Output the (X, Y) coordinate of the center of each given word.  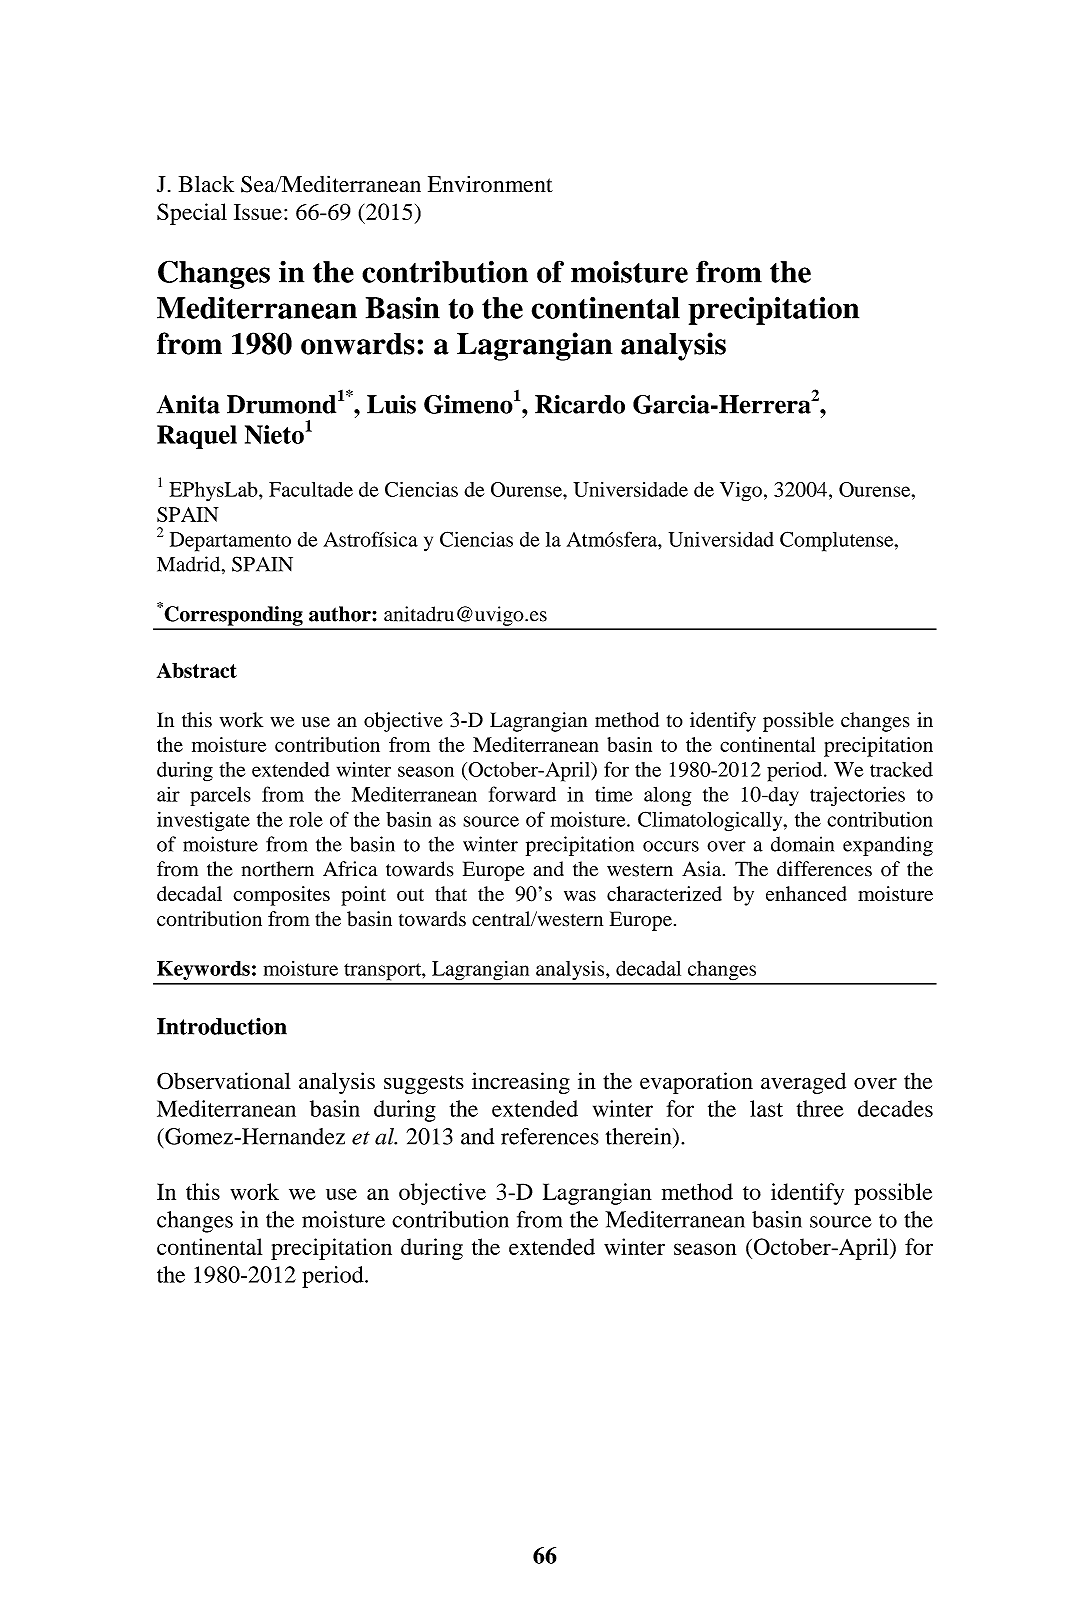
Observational (224, 1081)
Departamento (230, 542)
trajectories (857, 796)
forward (522, 794)
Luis (391, 404)
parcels (220, 796)
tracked (901, 769)
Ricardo (580, 404)
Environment (490, 184)
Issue (258, 212)
